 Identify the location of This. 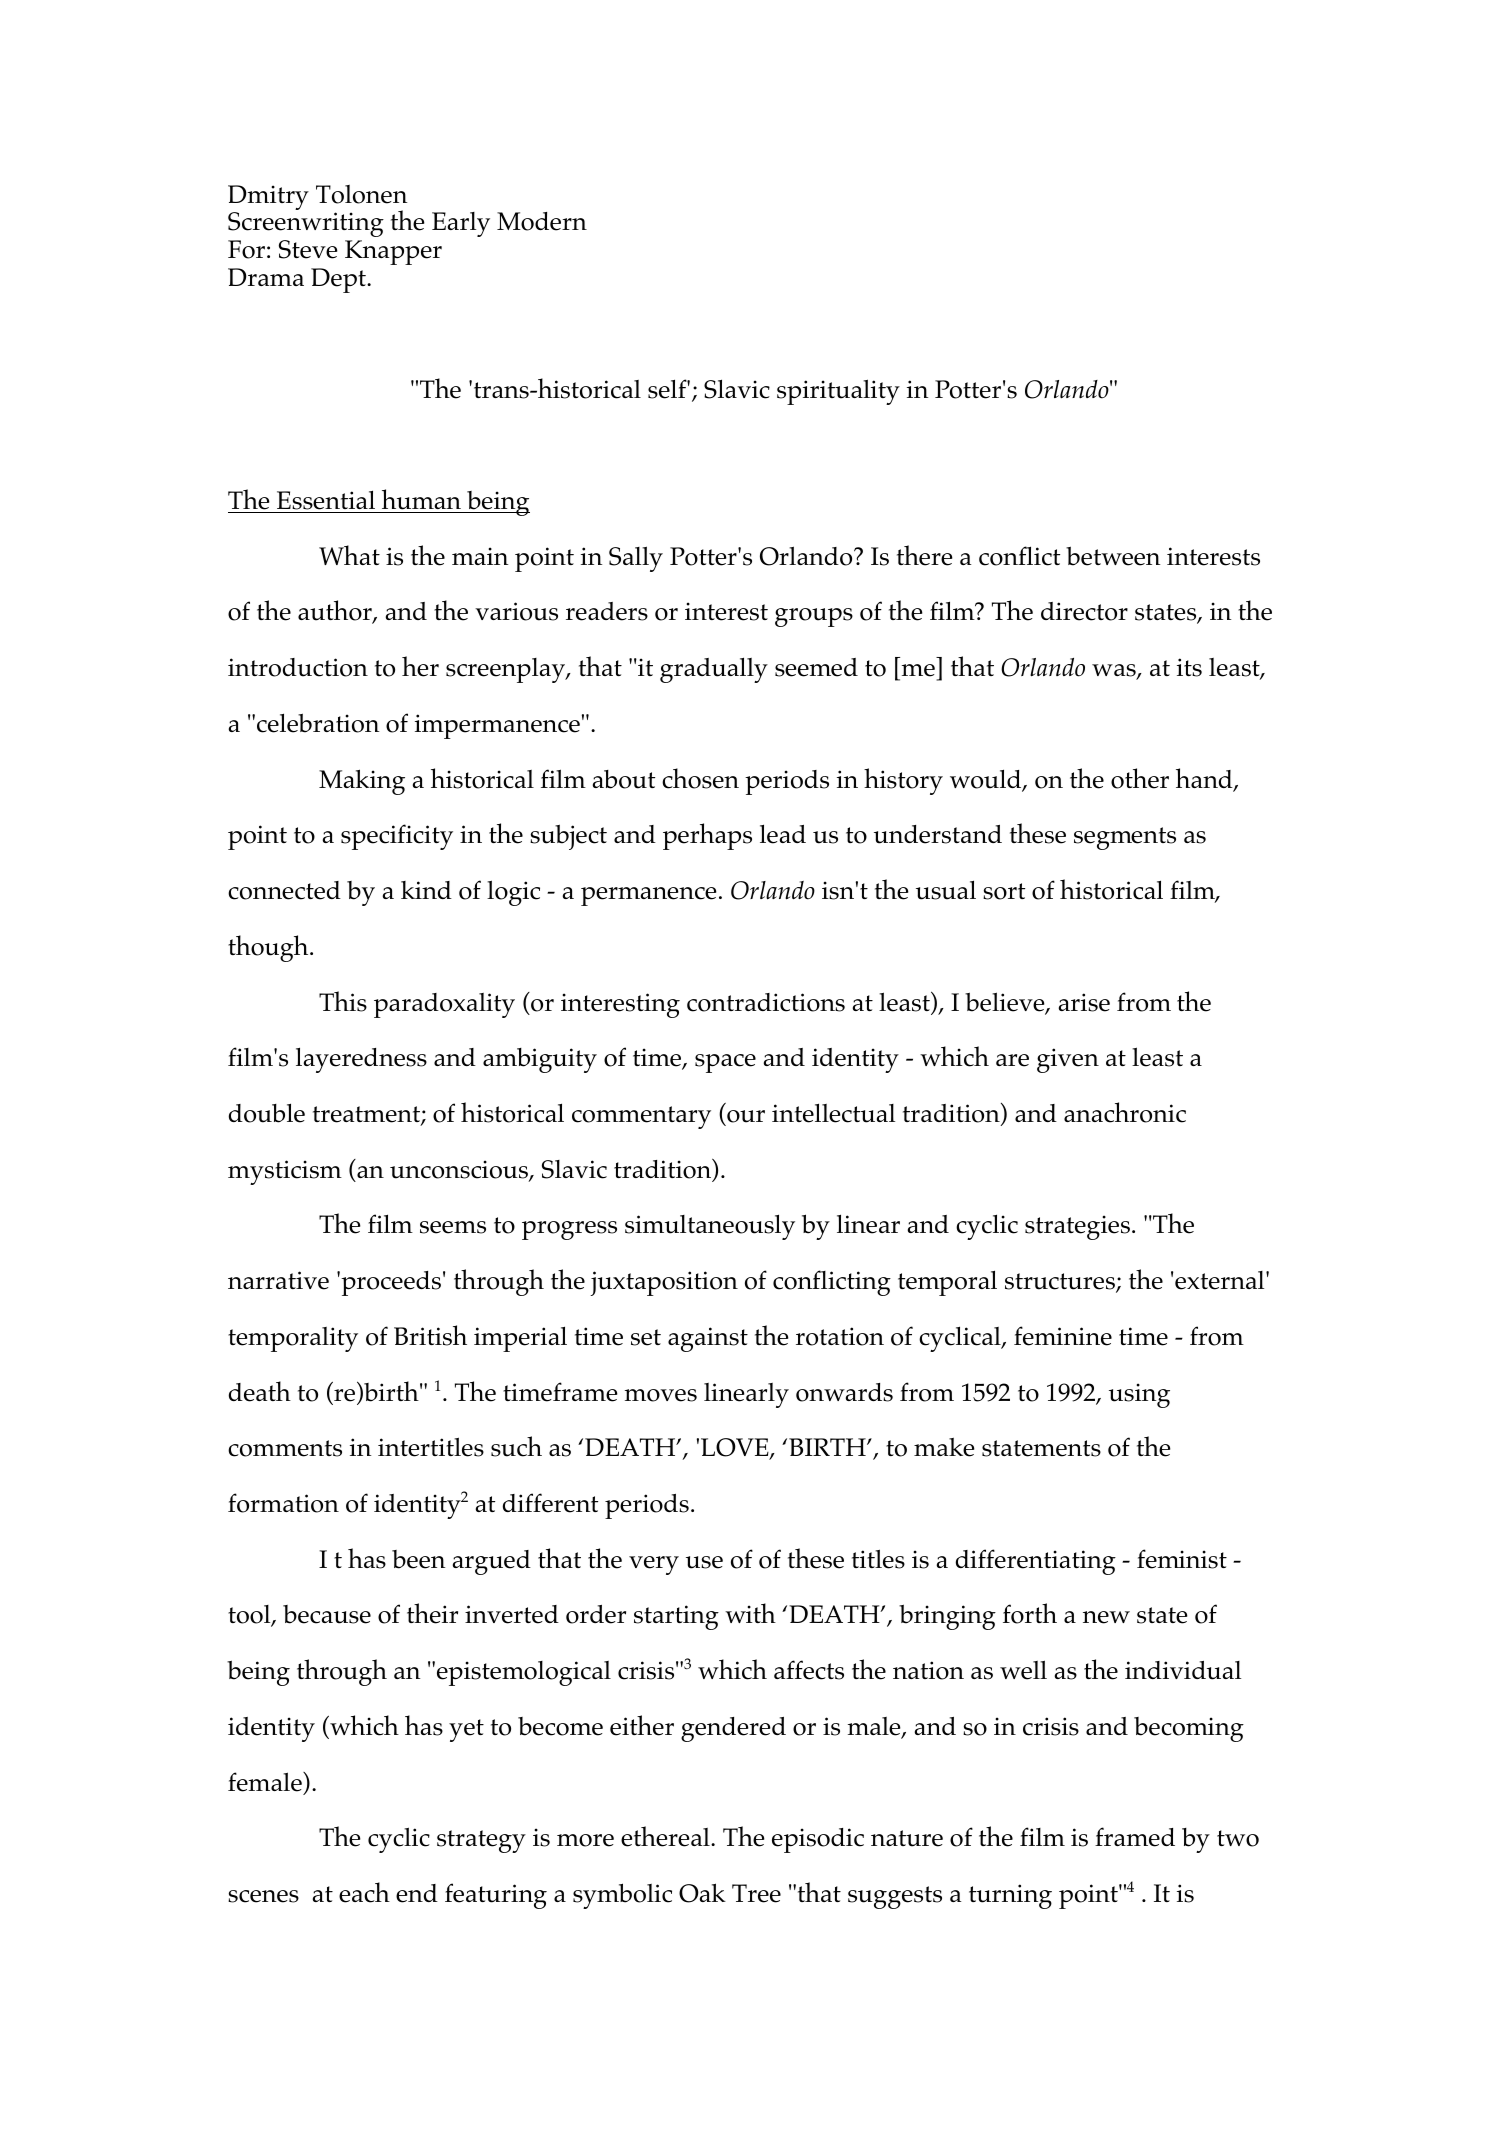
(343, 1001).
